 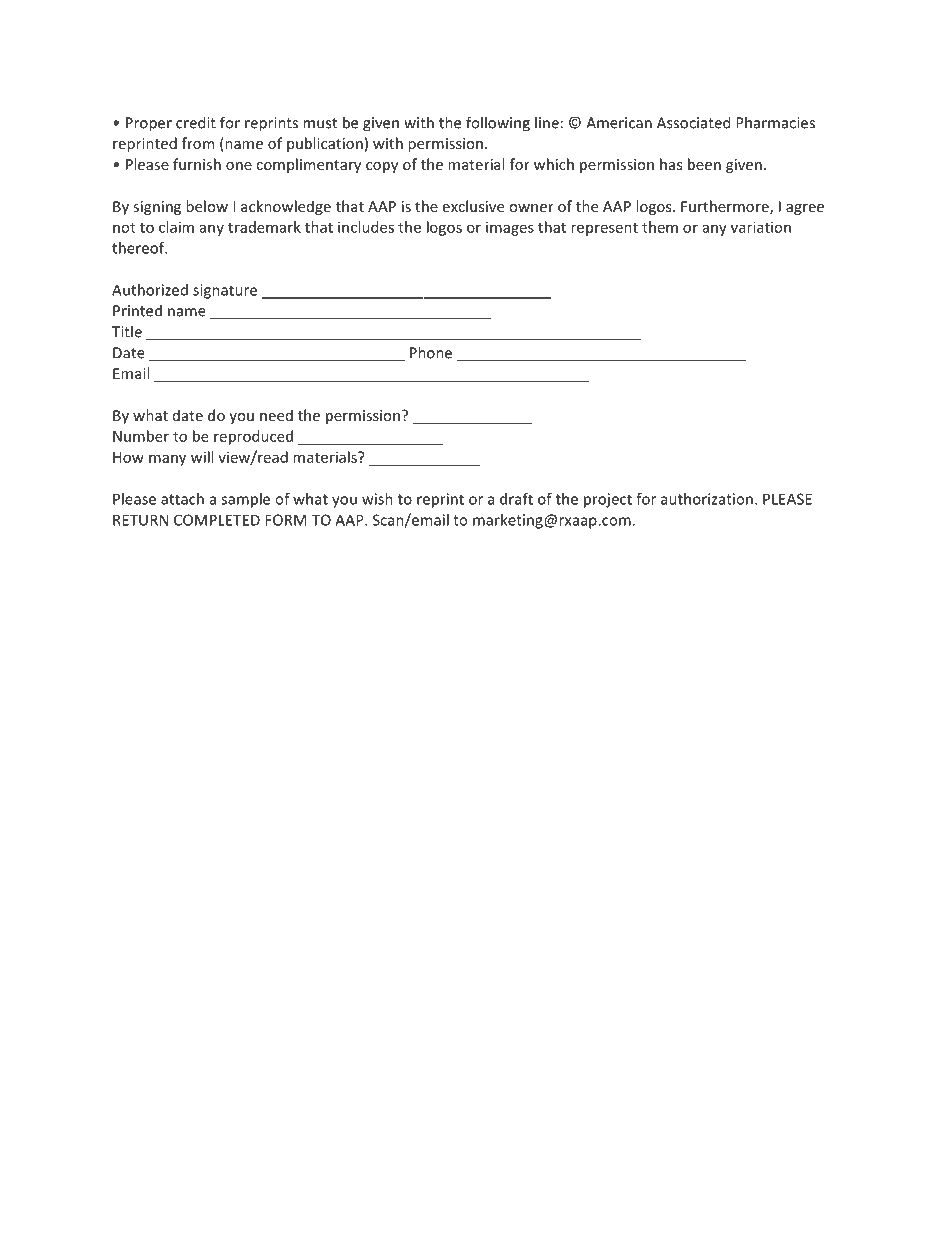 I want to click on signature, so click(x=225, y=291).
